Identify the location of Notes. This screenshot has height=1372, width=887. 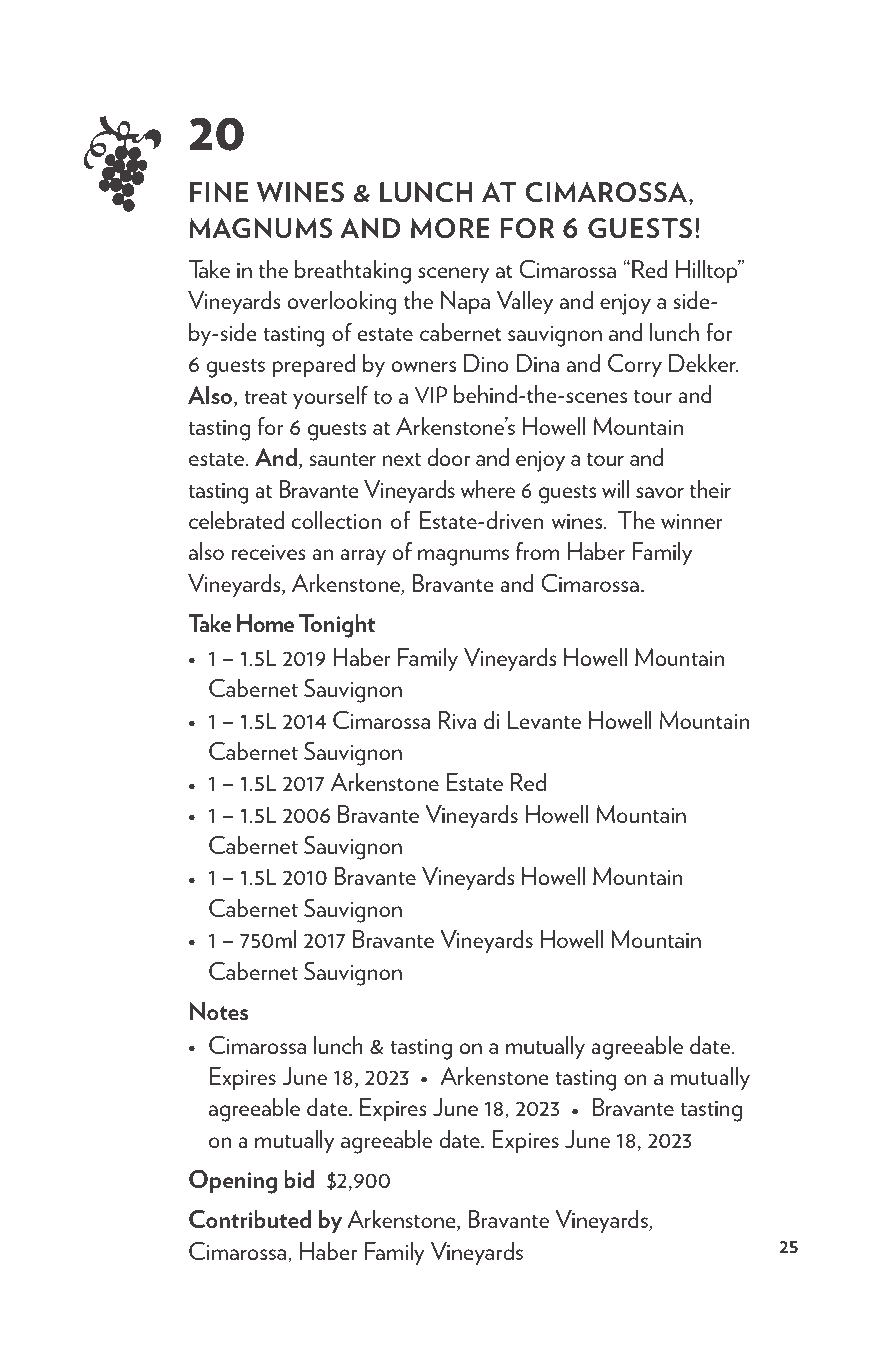
(219, 1010).
